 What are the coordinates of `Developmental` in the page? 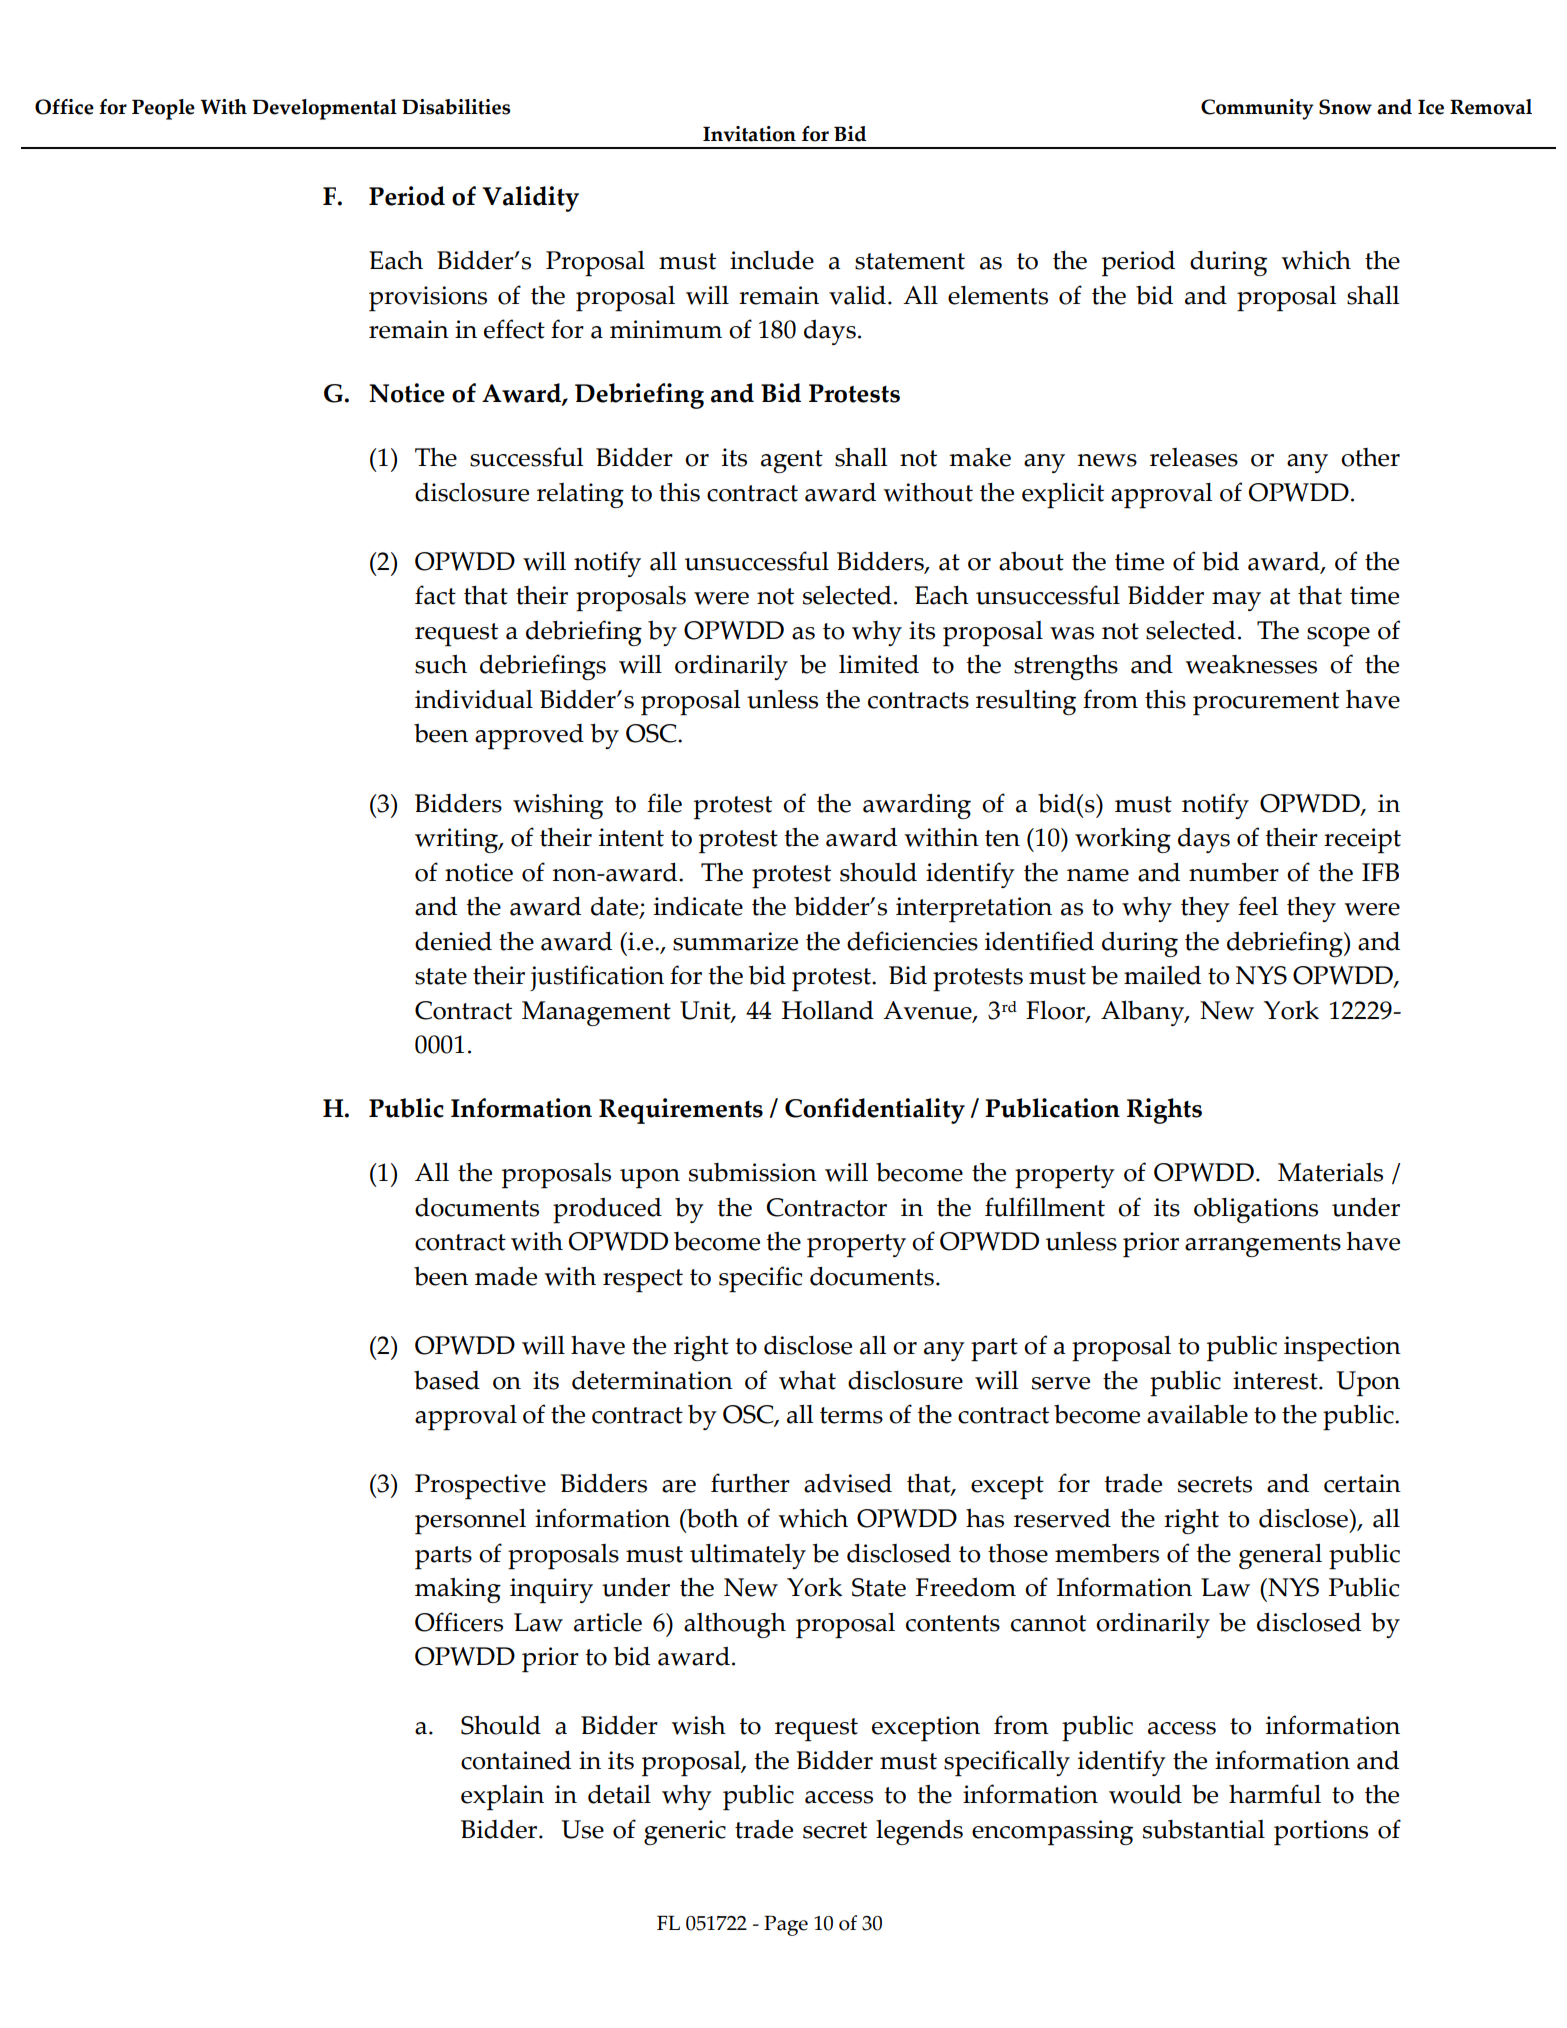 It's located at (324, 109).
